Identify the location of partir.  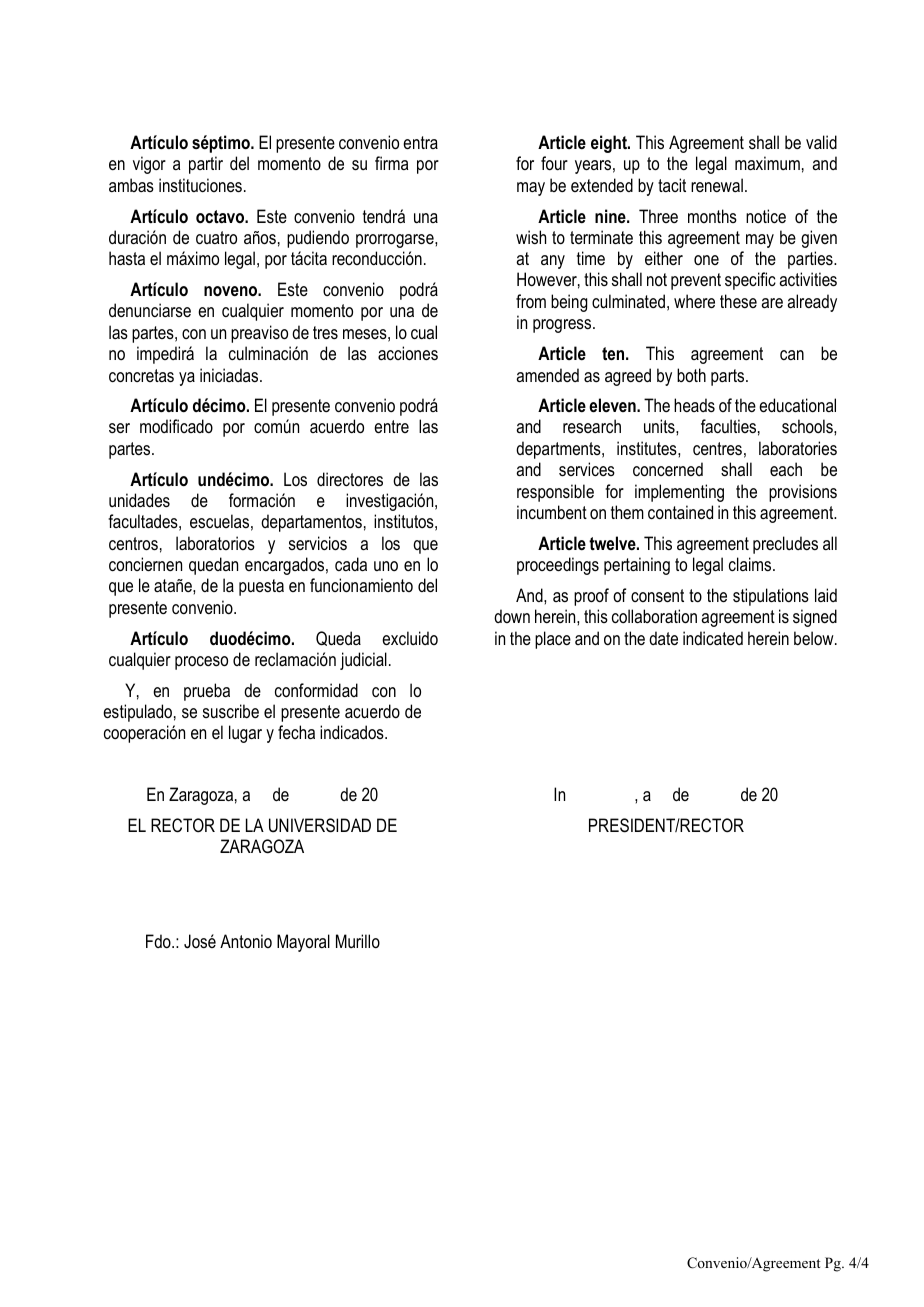
(206, 165).
